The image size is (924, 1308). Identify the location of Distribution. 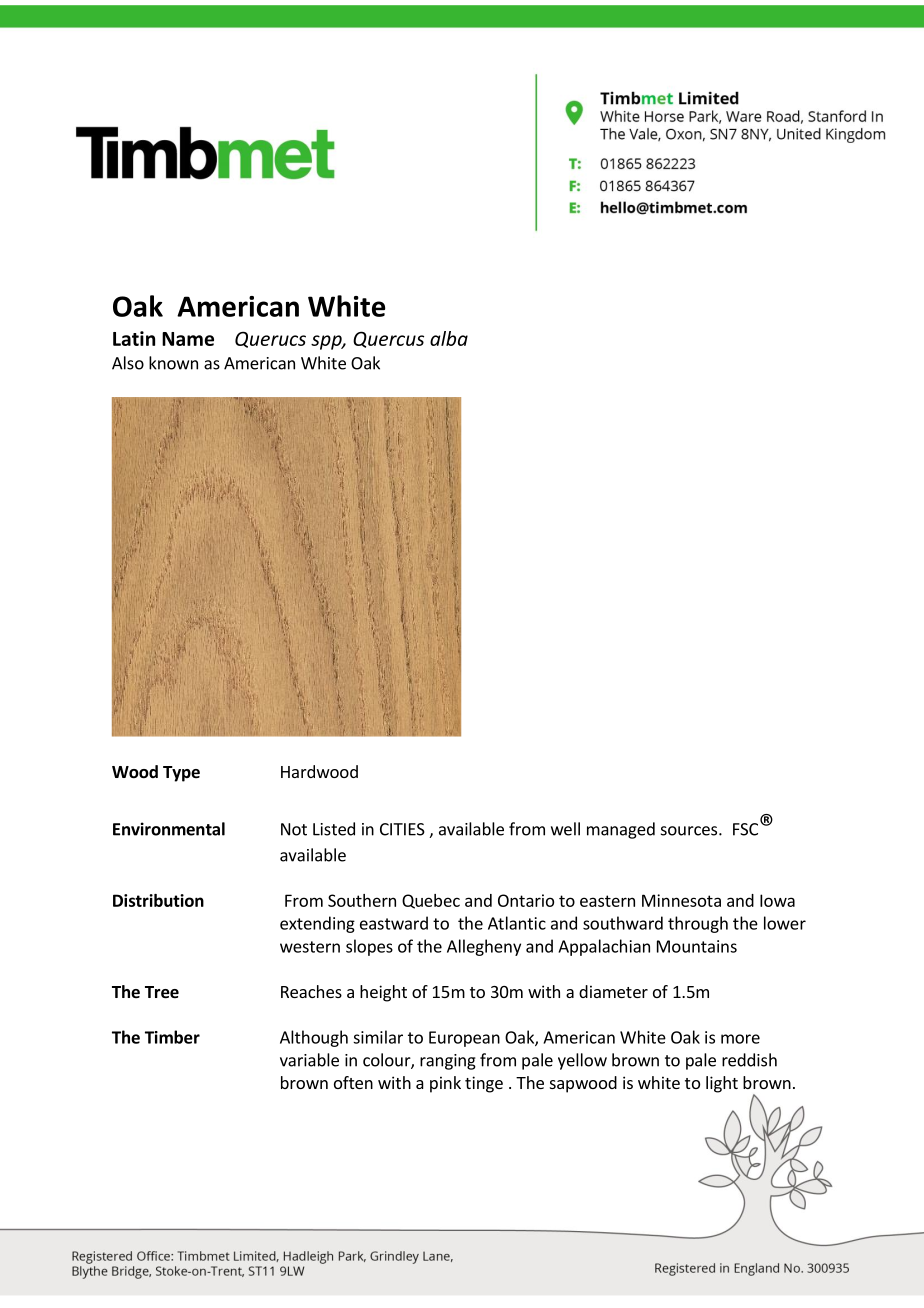
(158, 900).
